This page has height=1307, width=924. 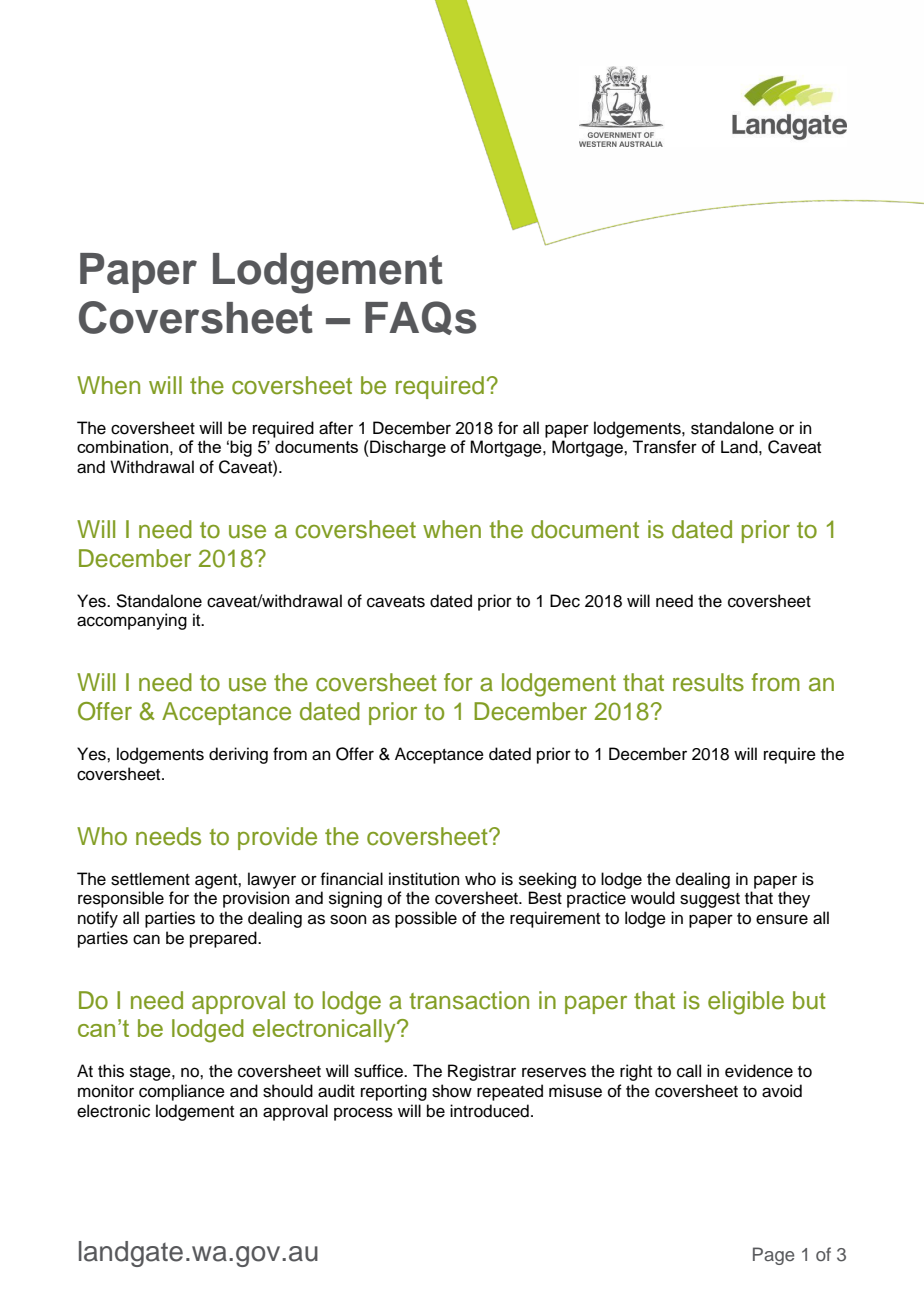 What do you see at coordinates (241, 448) in the page?
I see `big` at bounding box center [241, 448].
